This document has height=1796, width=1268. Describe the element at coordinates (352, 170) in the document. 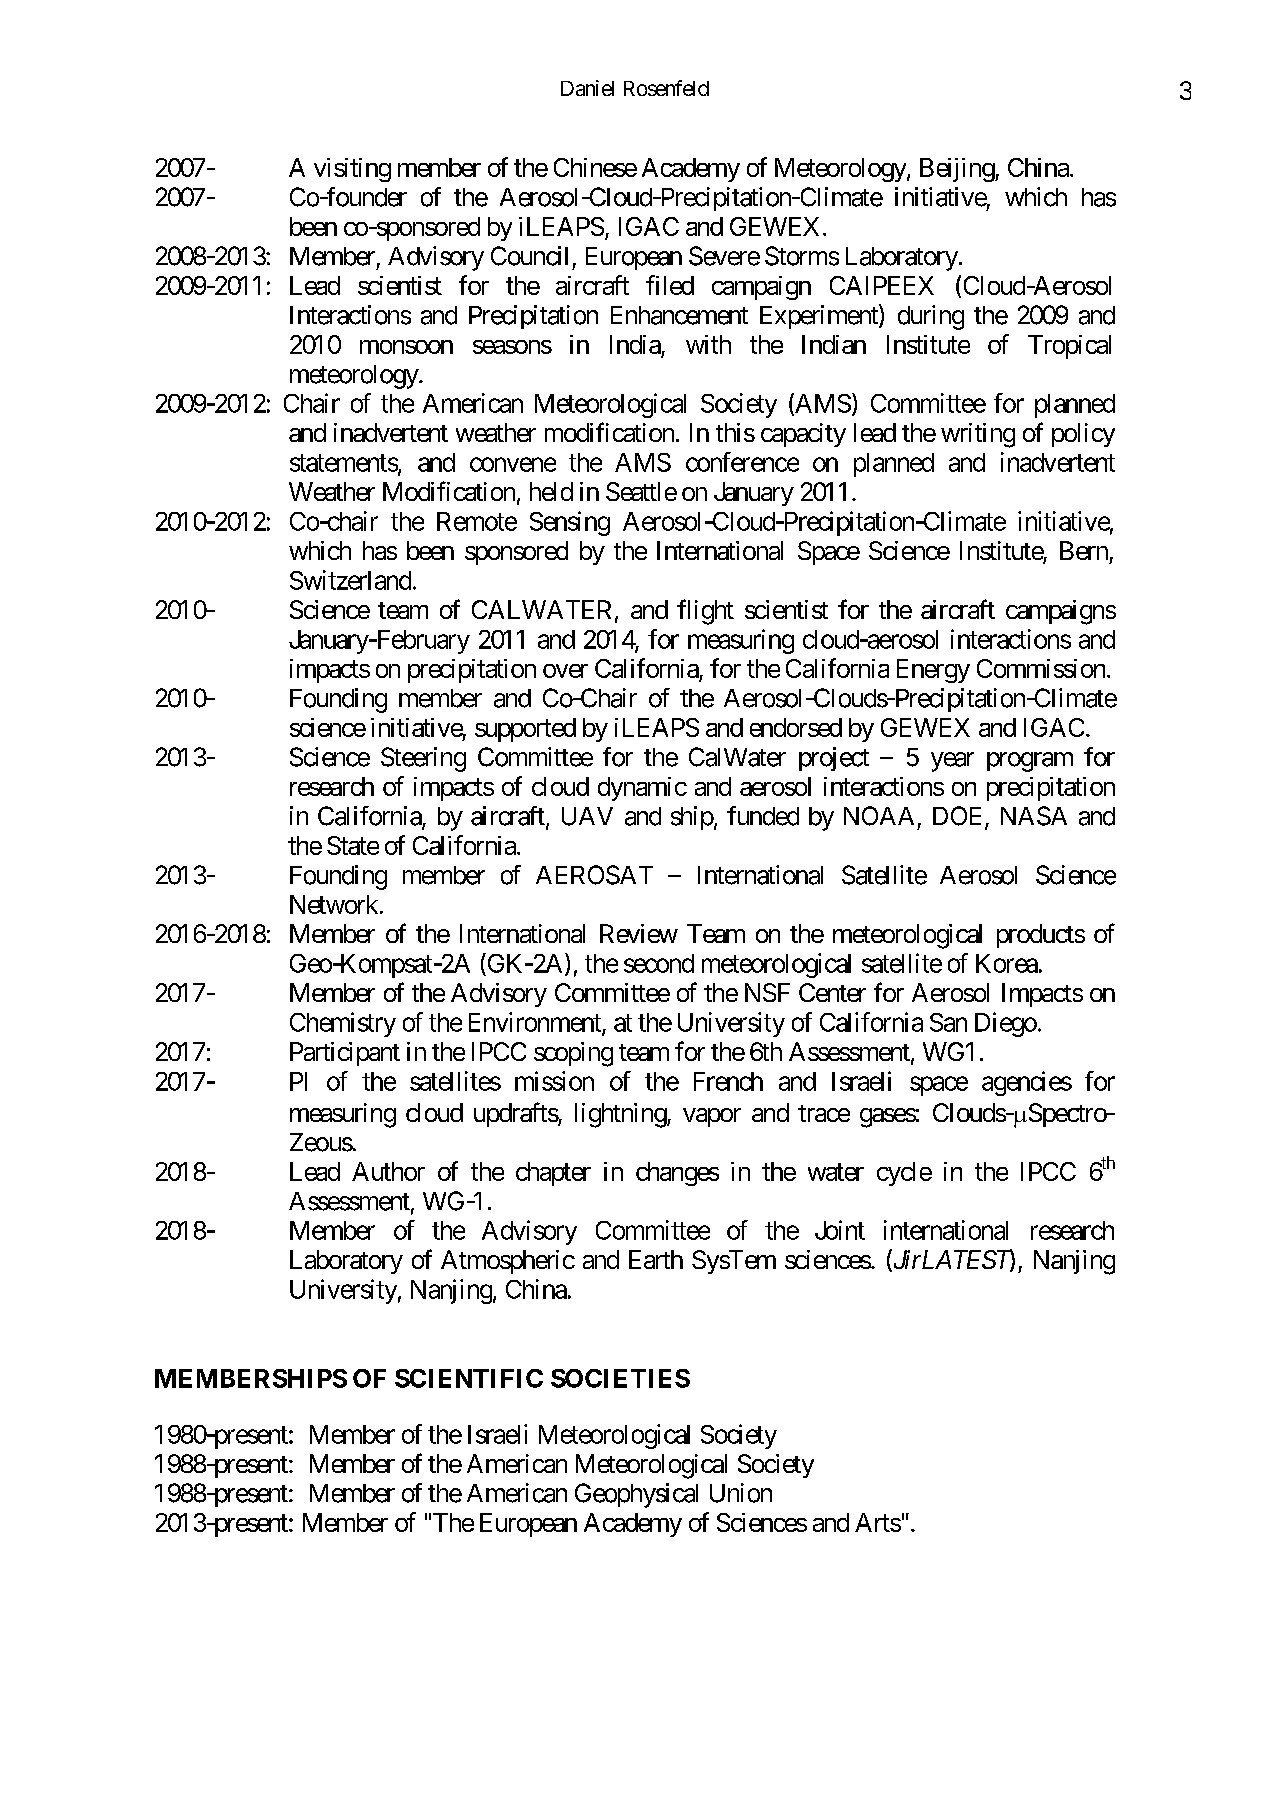

I see `visiting` at that location.
